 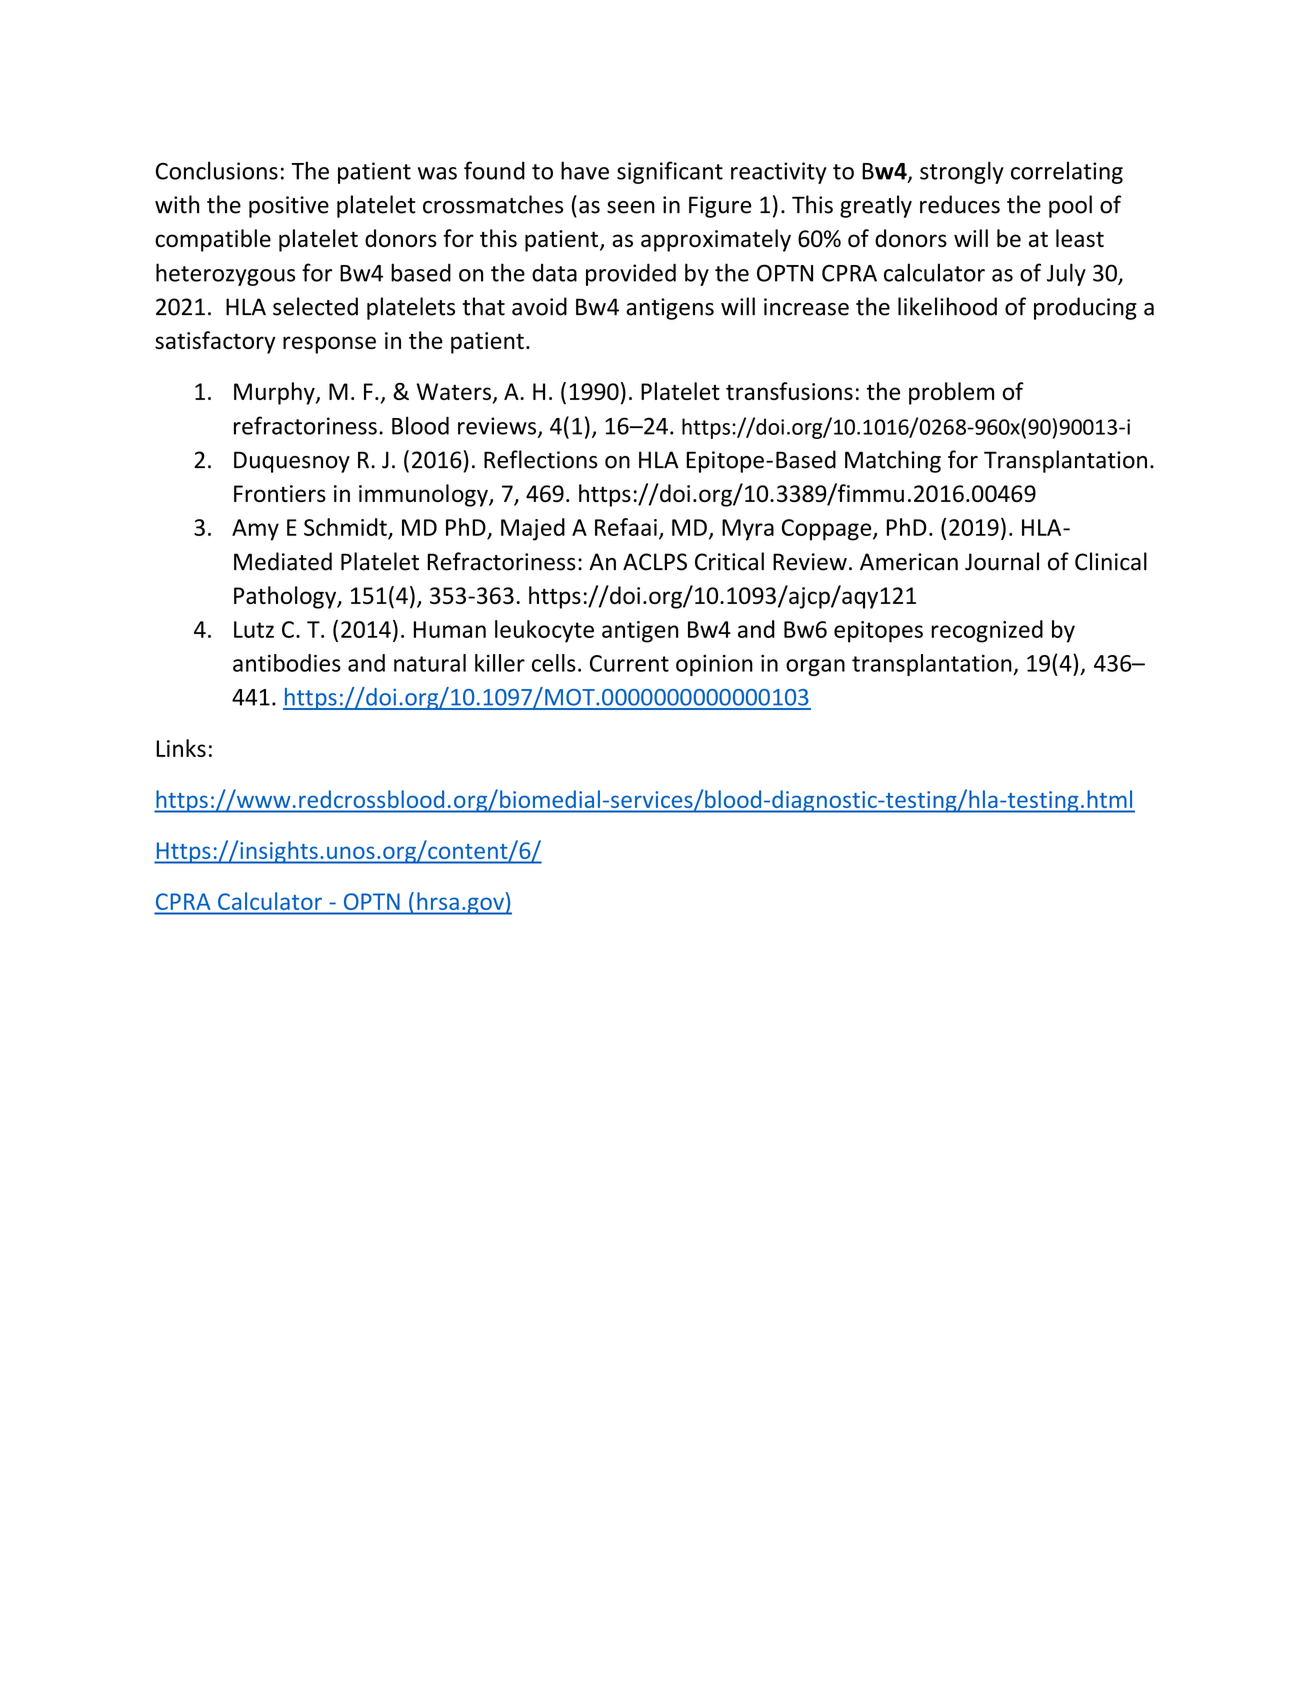 What do you see at coordinates (541, 459) in the screenshot?
I see `Reflections` at bounding box center [541, 459].
